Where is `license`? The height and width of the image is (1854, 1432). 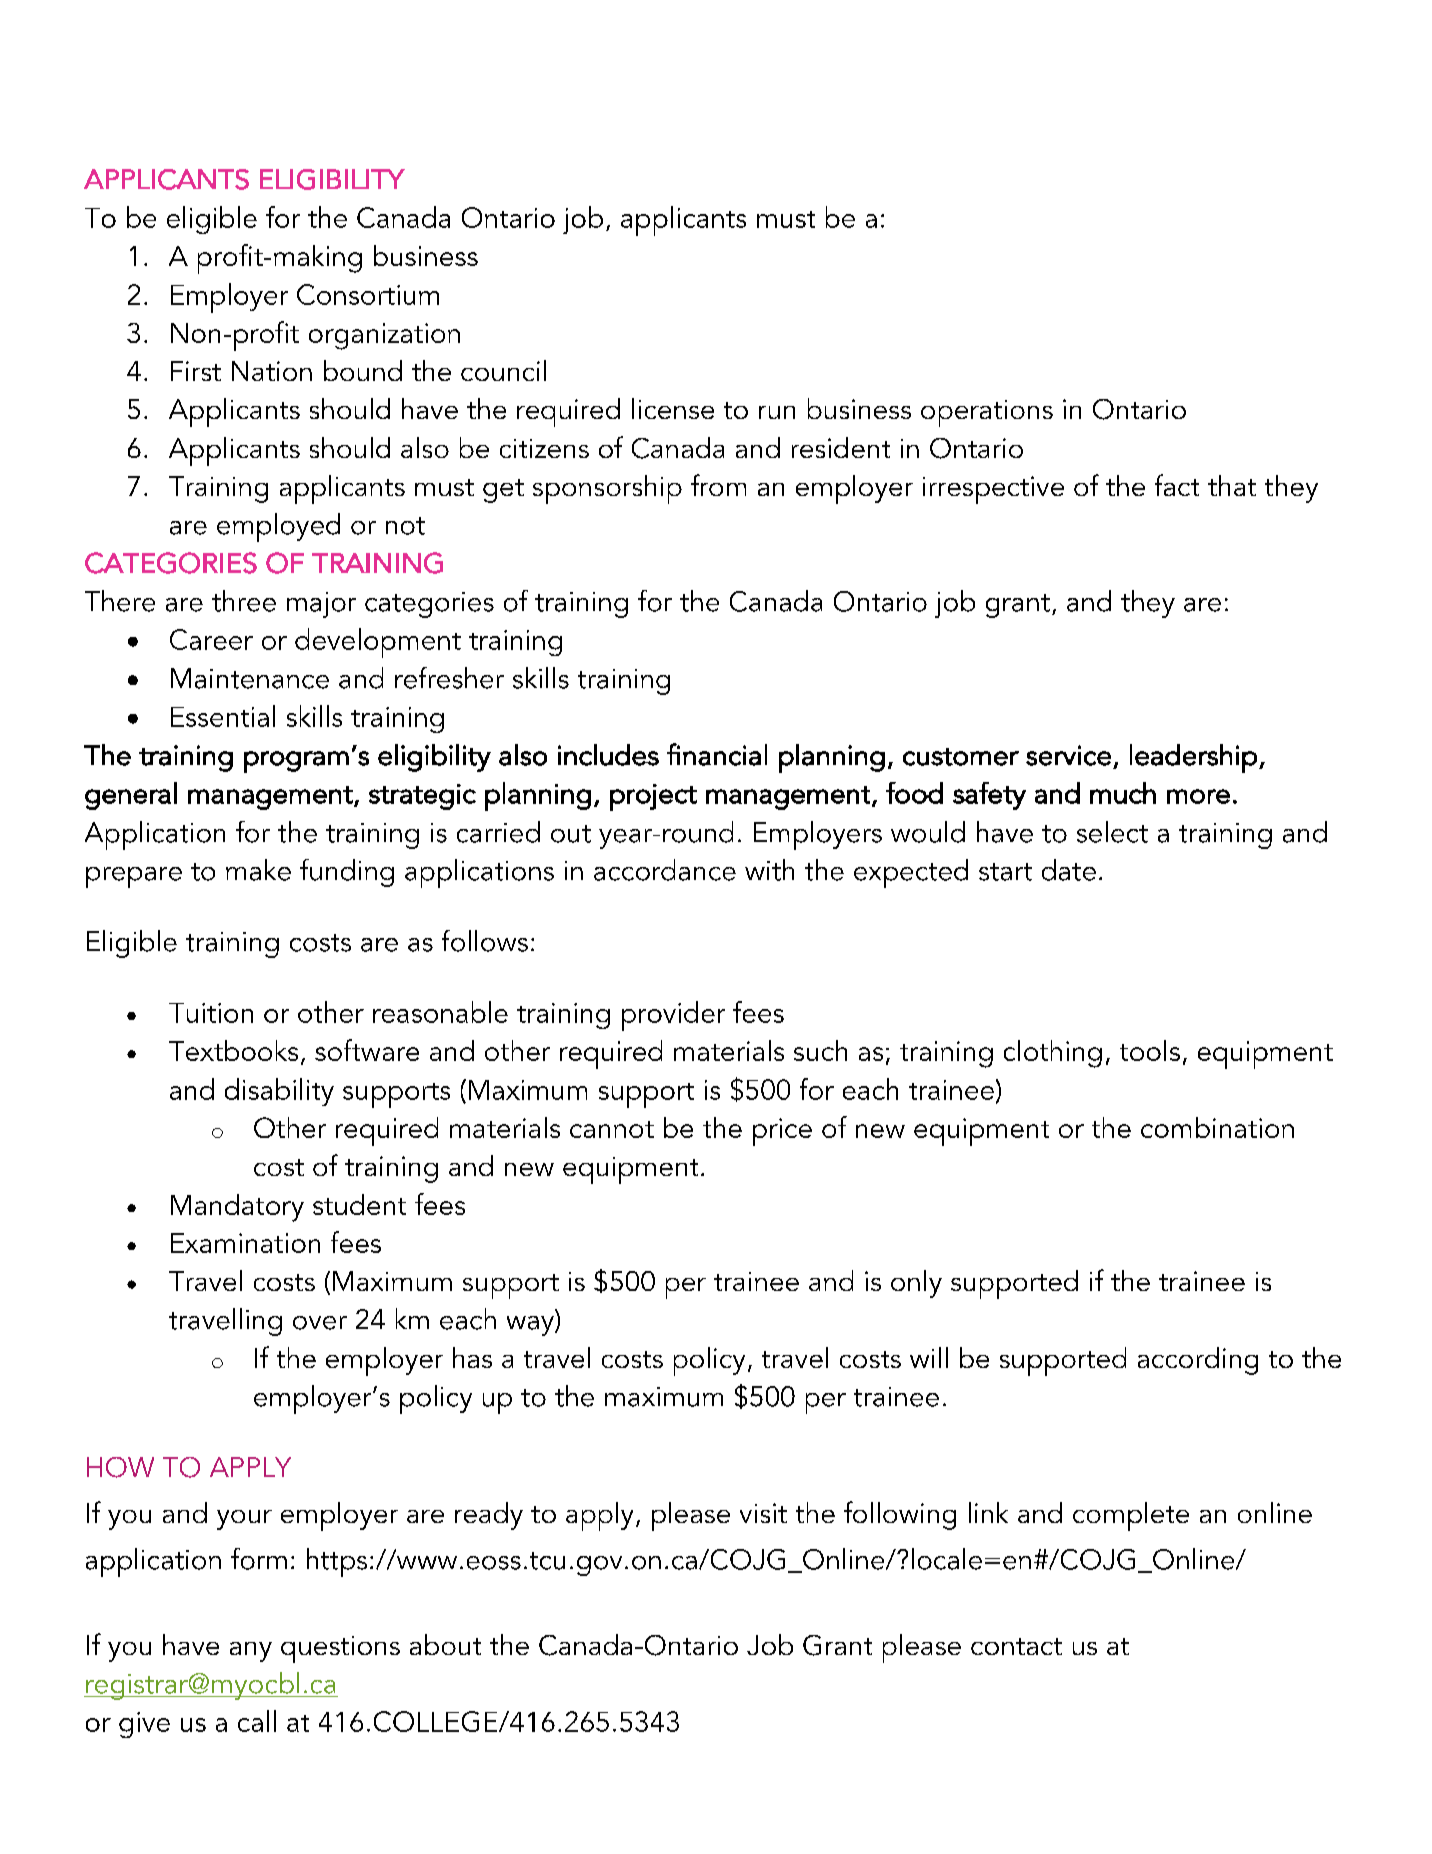
license is located at coordinates (673, 408).
